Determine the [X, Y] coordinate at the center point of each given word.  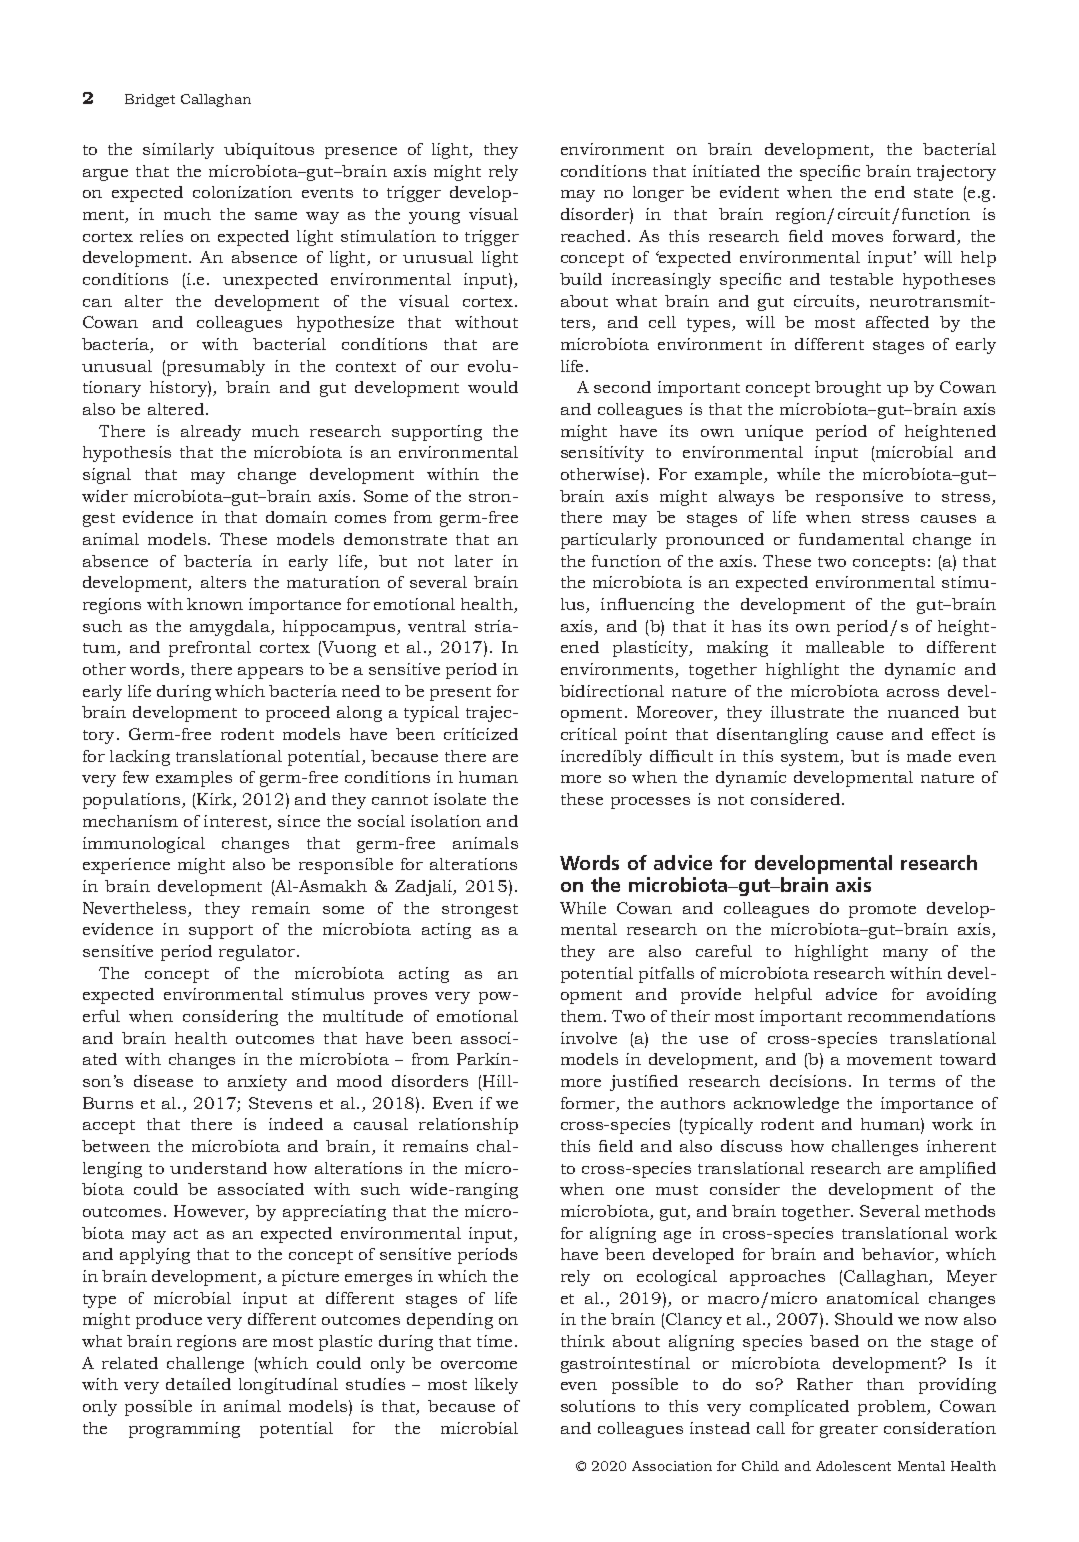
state [933, 193]
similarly [178, 151]
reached [593, 236]
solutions [598, 1406]
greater [849, 1431]
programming [184, 1430]
